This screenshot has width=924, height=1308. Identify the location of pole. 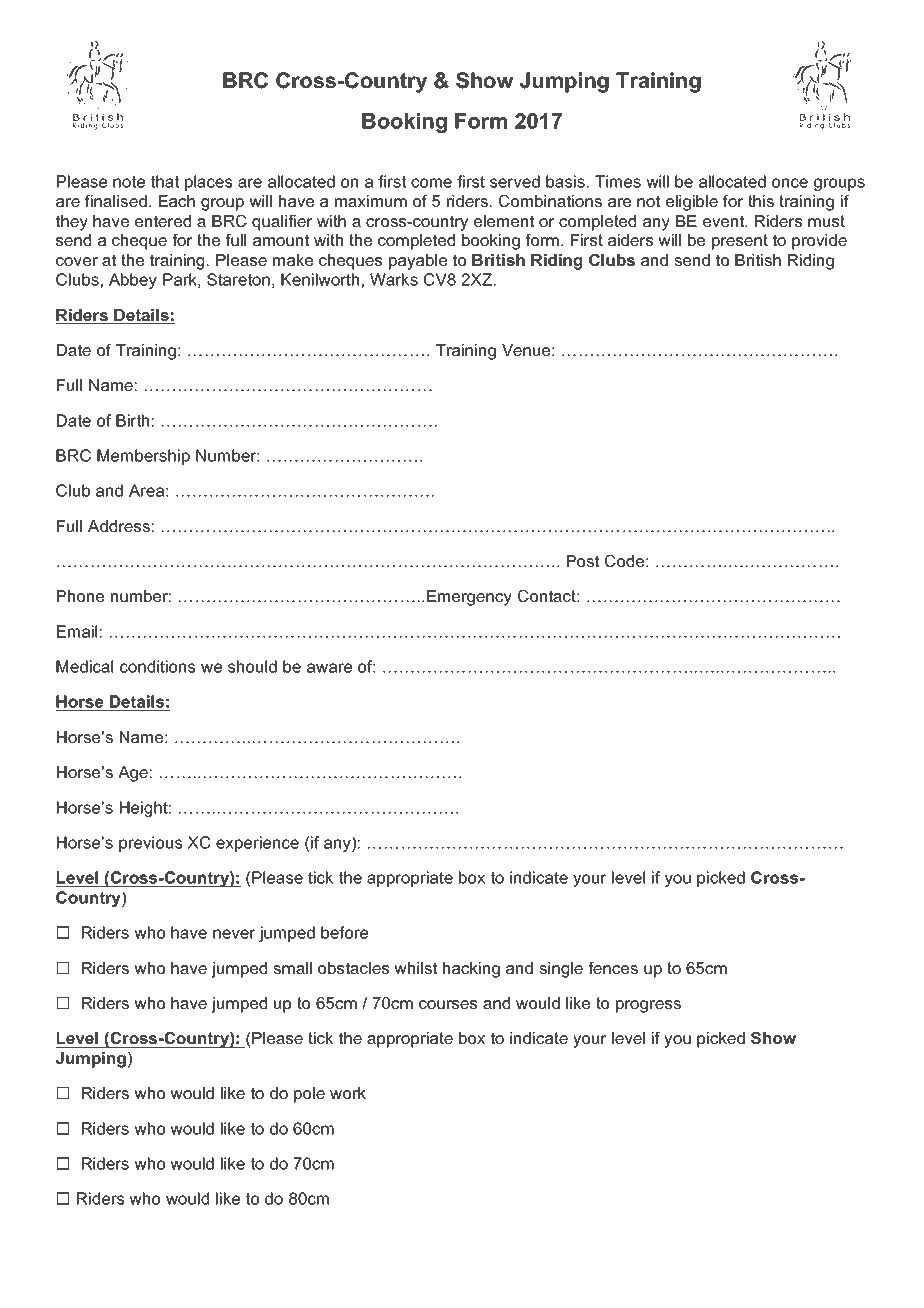
(309, 1095).
